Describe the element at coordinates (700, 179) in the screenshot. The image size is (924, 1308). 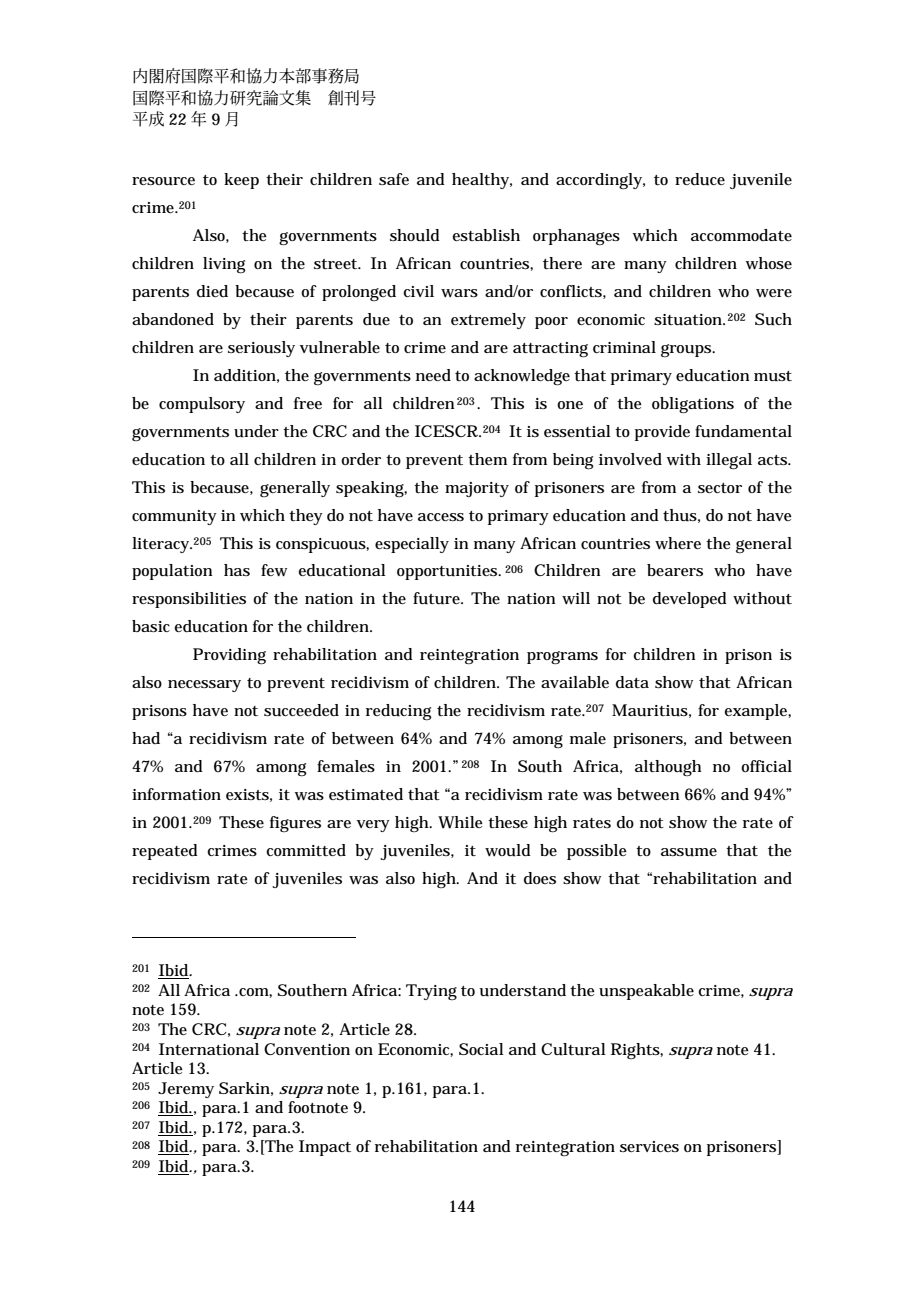
I see `reduce` at that location.
